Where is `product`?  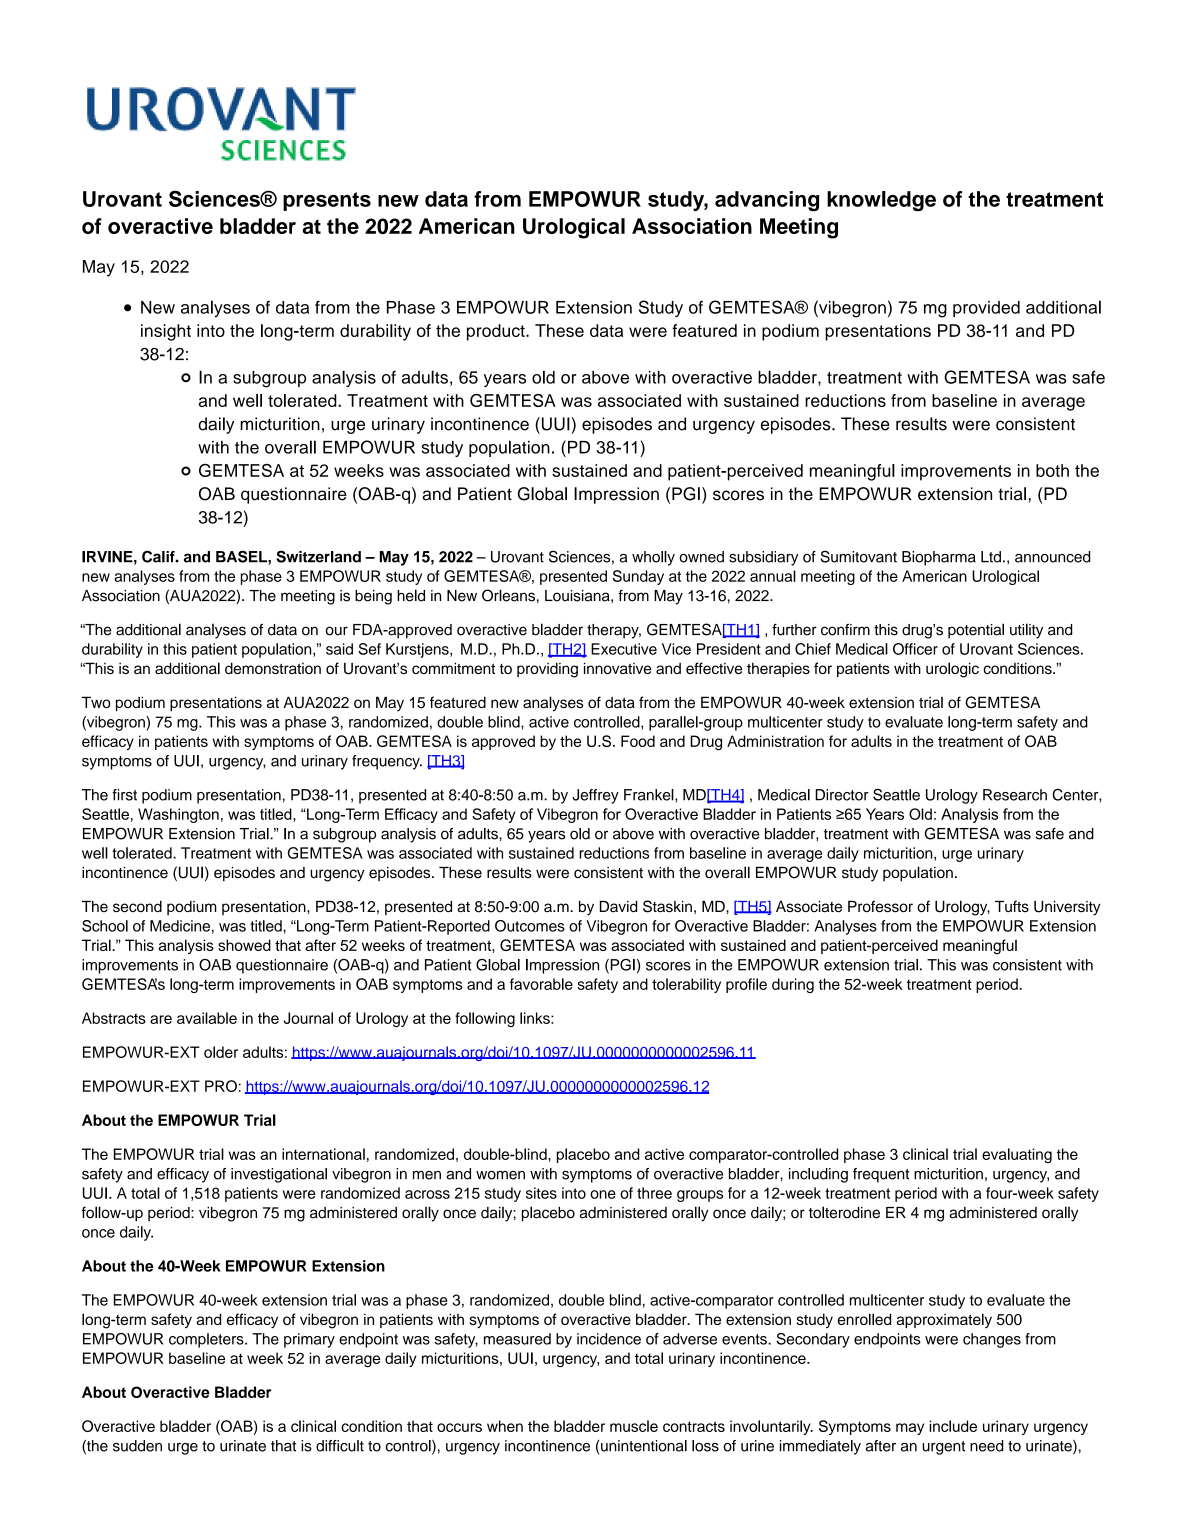
product is located at coordinates (497, 332).
